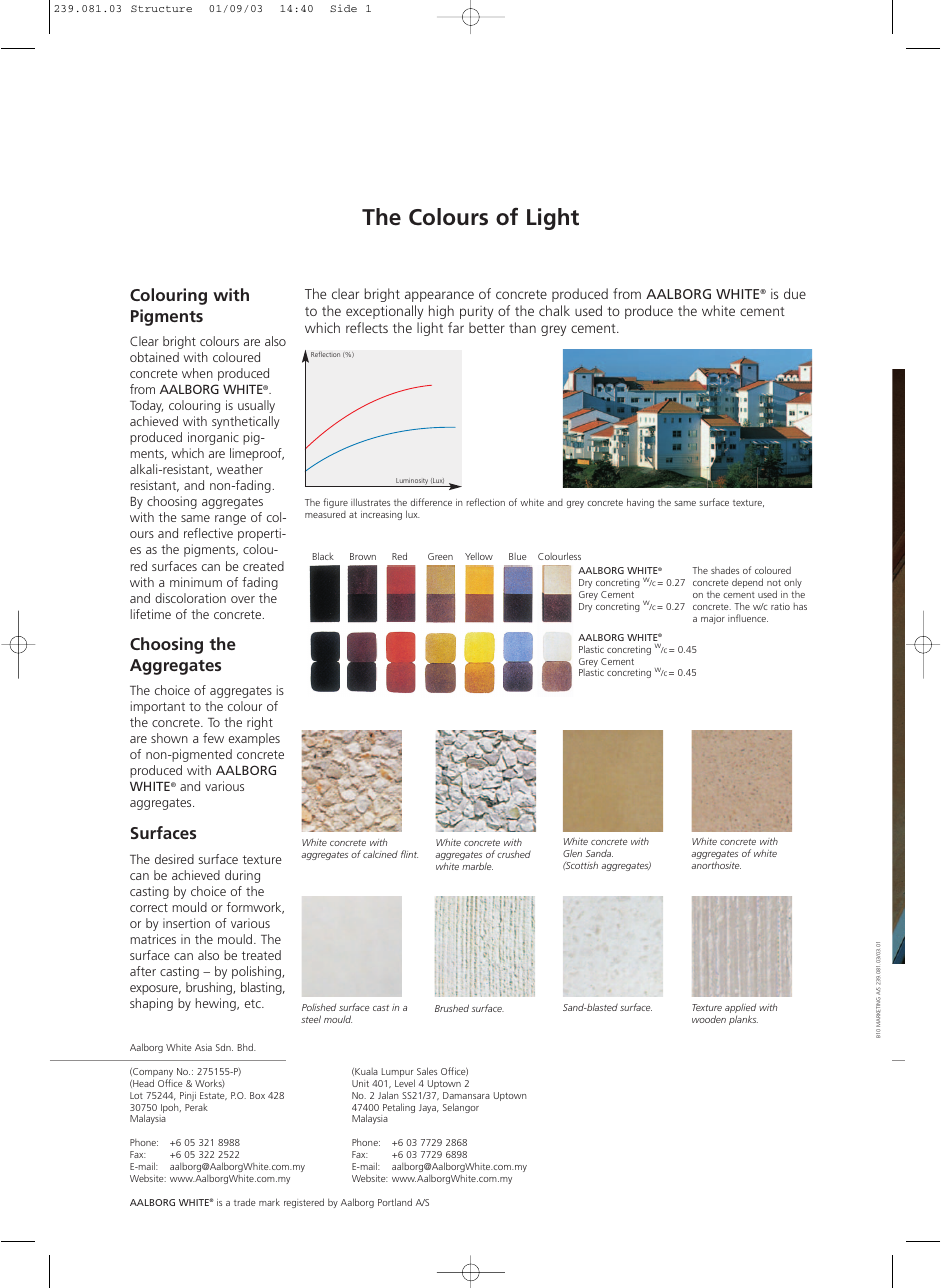 Image resolution: width=943 pixels, height=1288 pixels. What do you see at coordinates (161, 8) in the screenshot?
I see `Structure` at bounding box center [161, 8].
